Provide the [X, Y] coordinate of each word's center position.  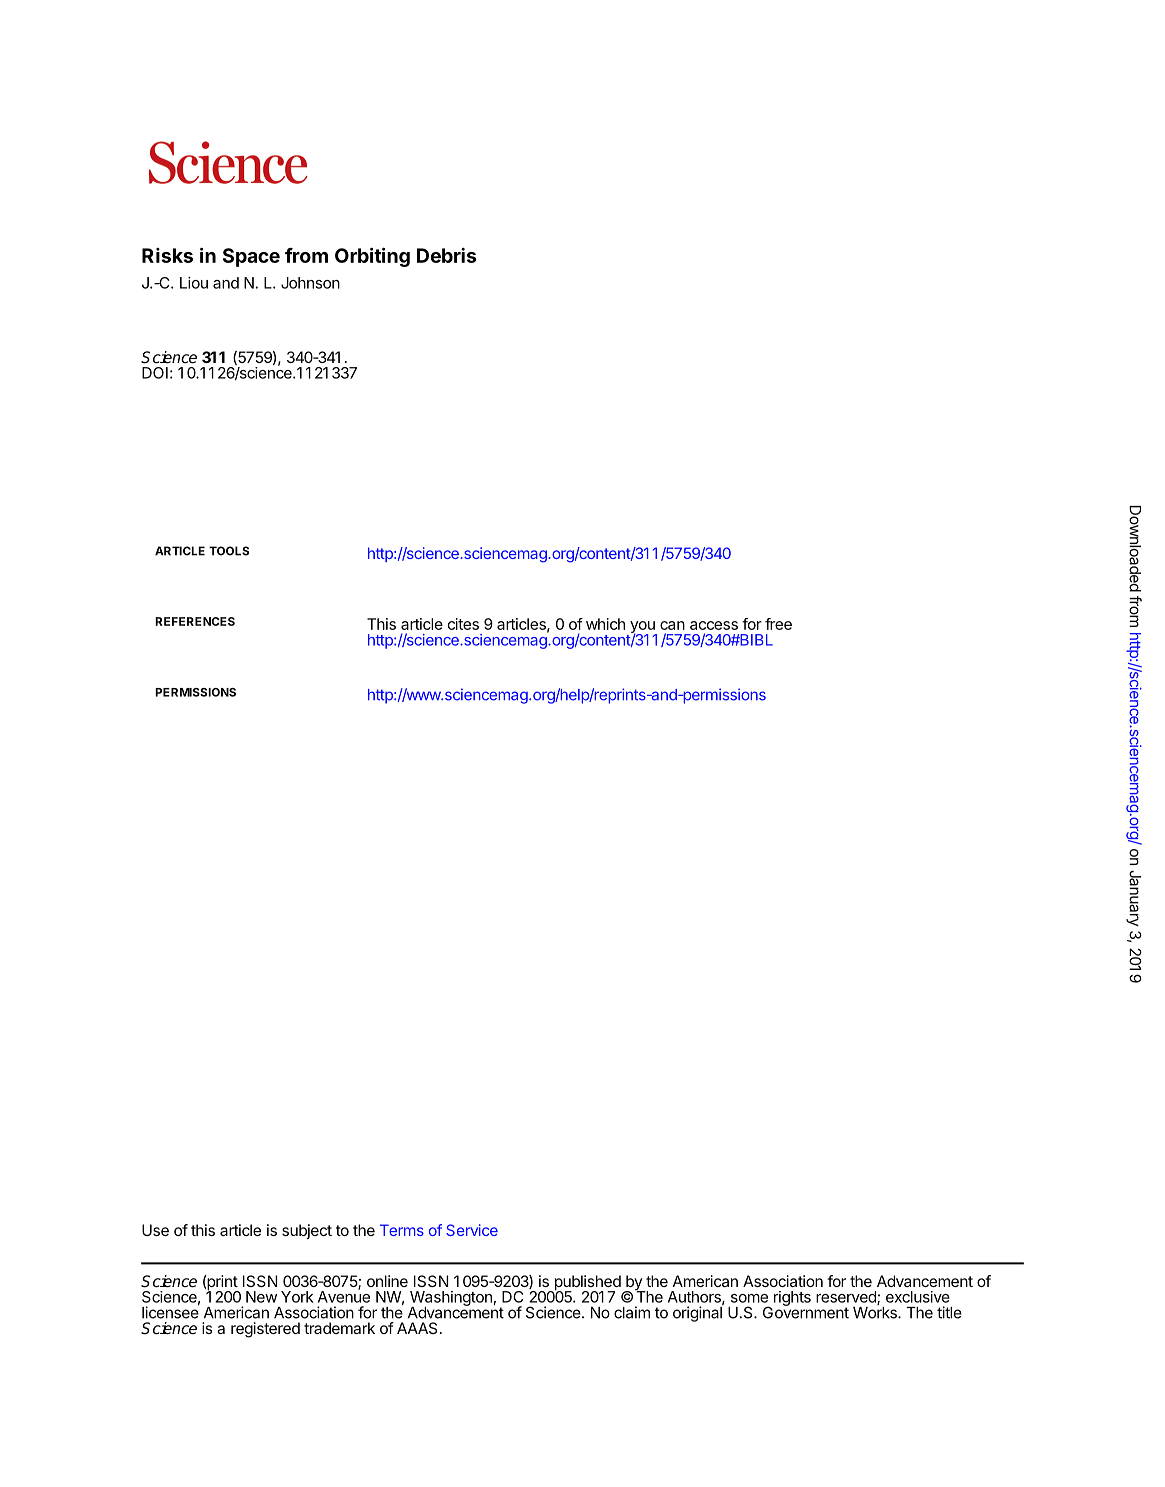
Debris [447, 255]
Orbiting [372, 257]
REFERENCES [195, 621]
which [605, 624]
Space [251, 257]
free [778, 624]
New [261, 1297]
